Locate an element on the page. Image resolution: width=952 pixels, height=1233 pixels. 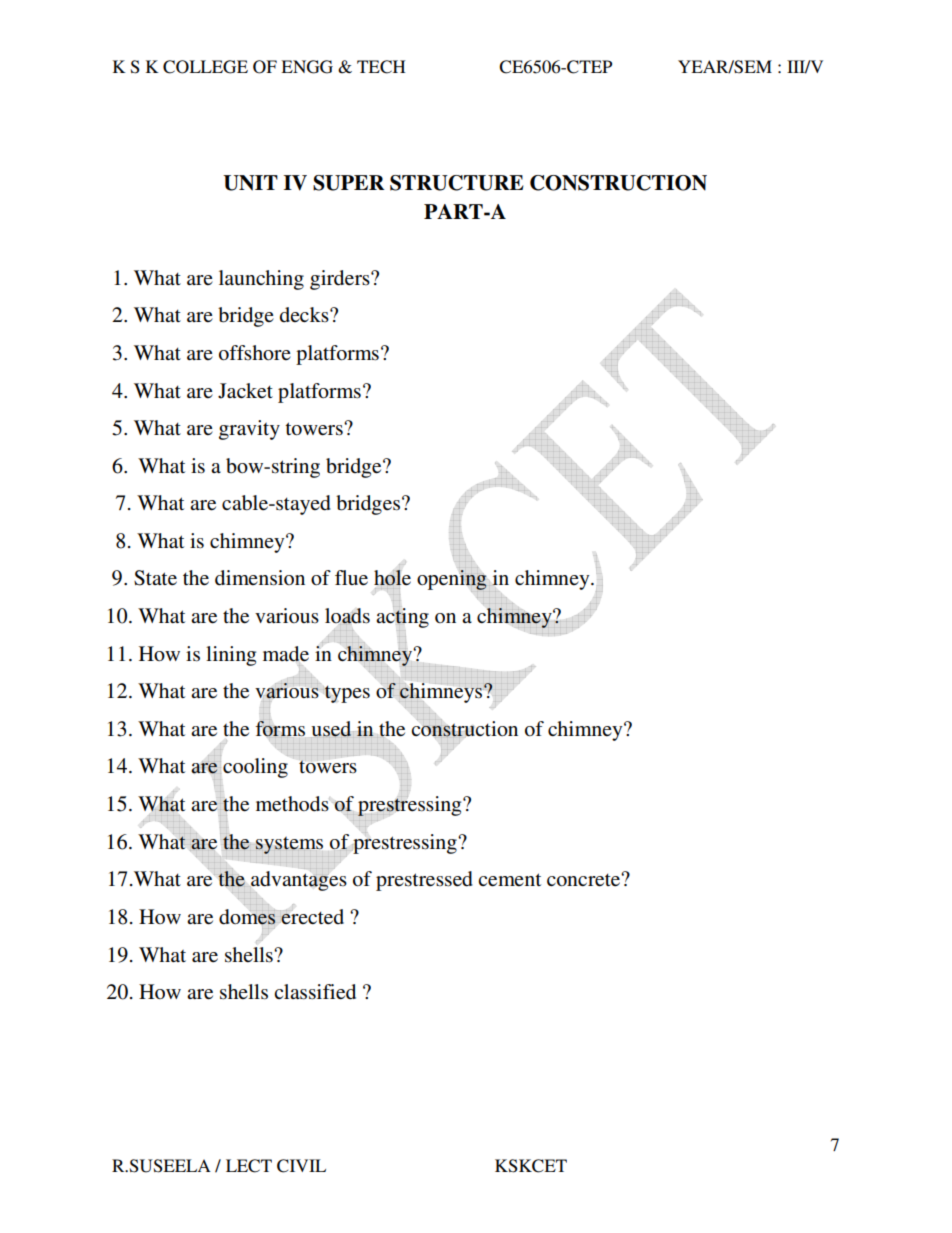
CIVIL is located at coordinates (301, 1166).
